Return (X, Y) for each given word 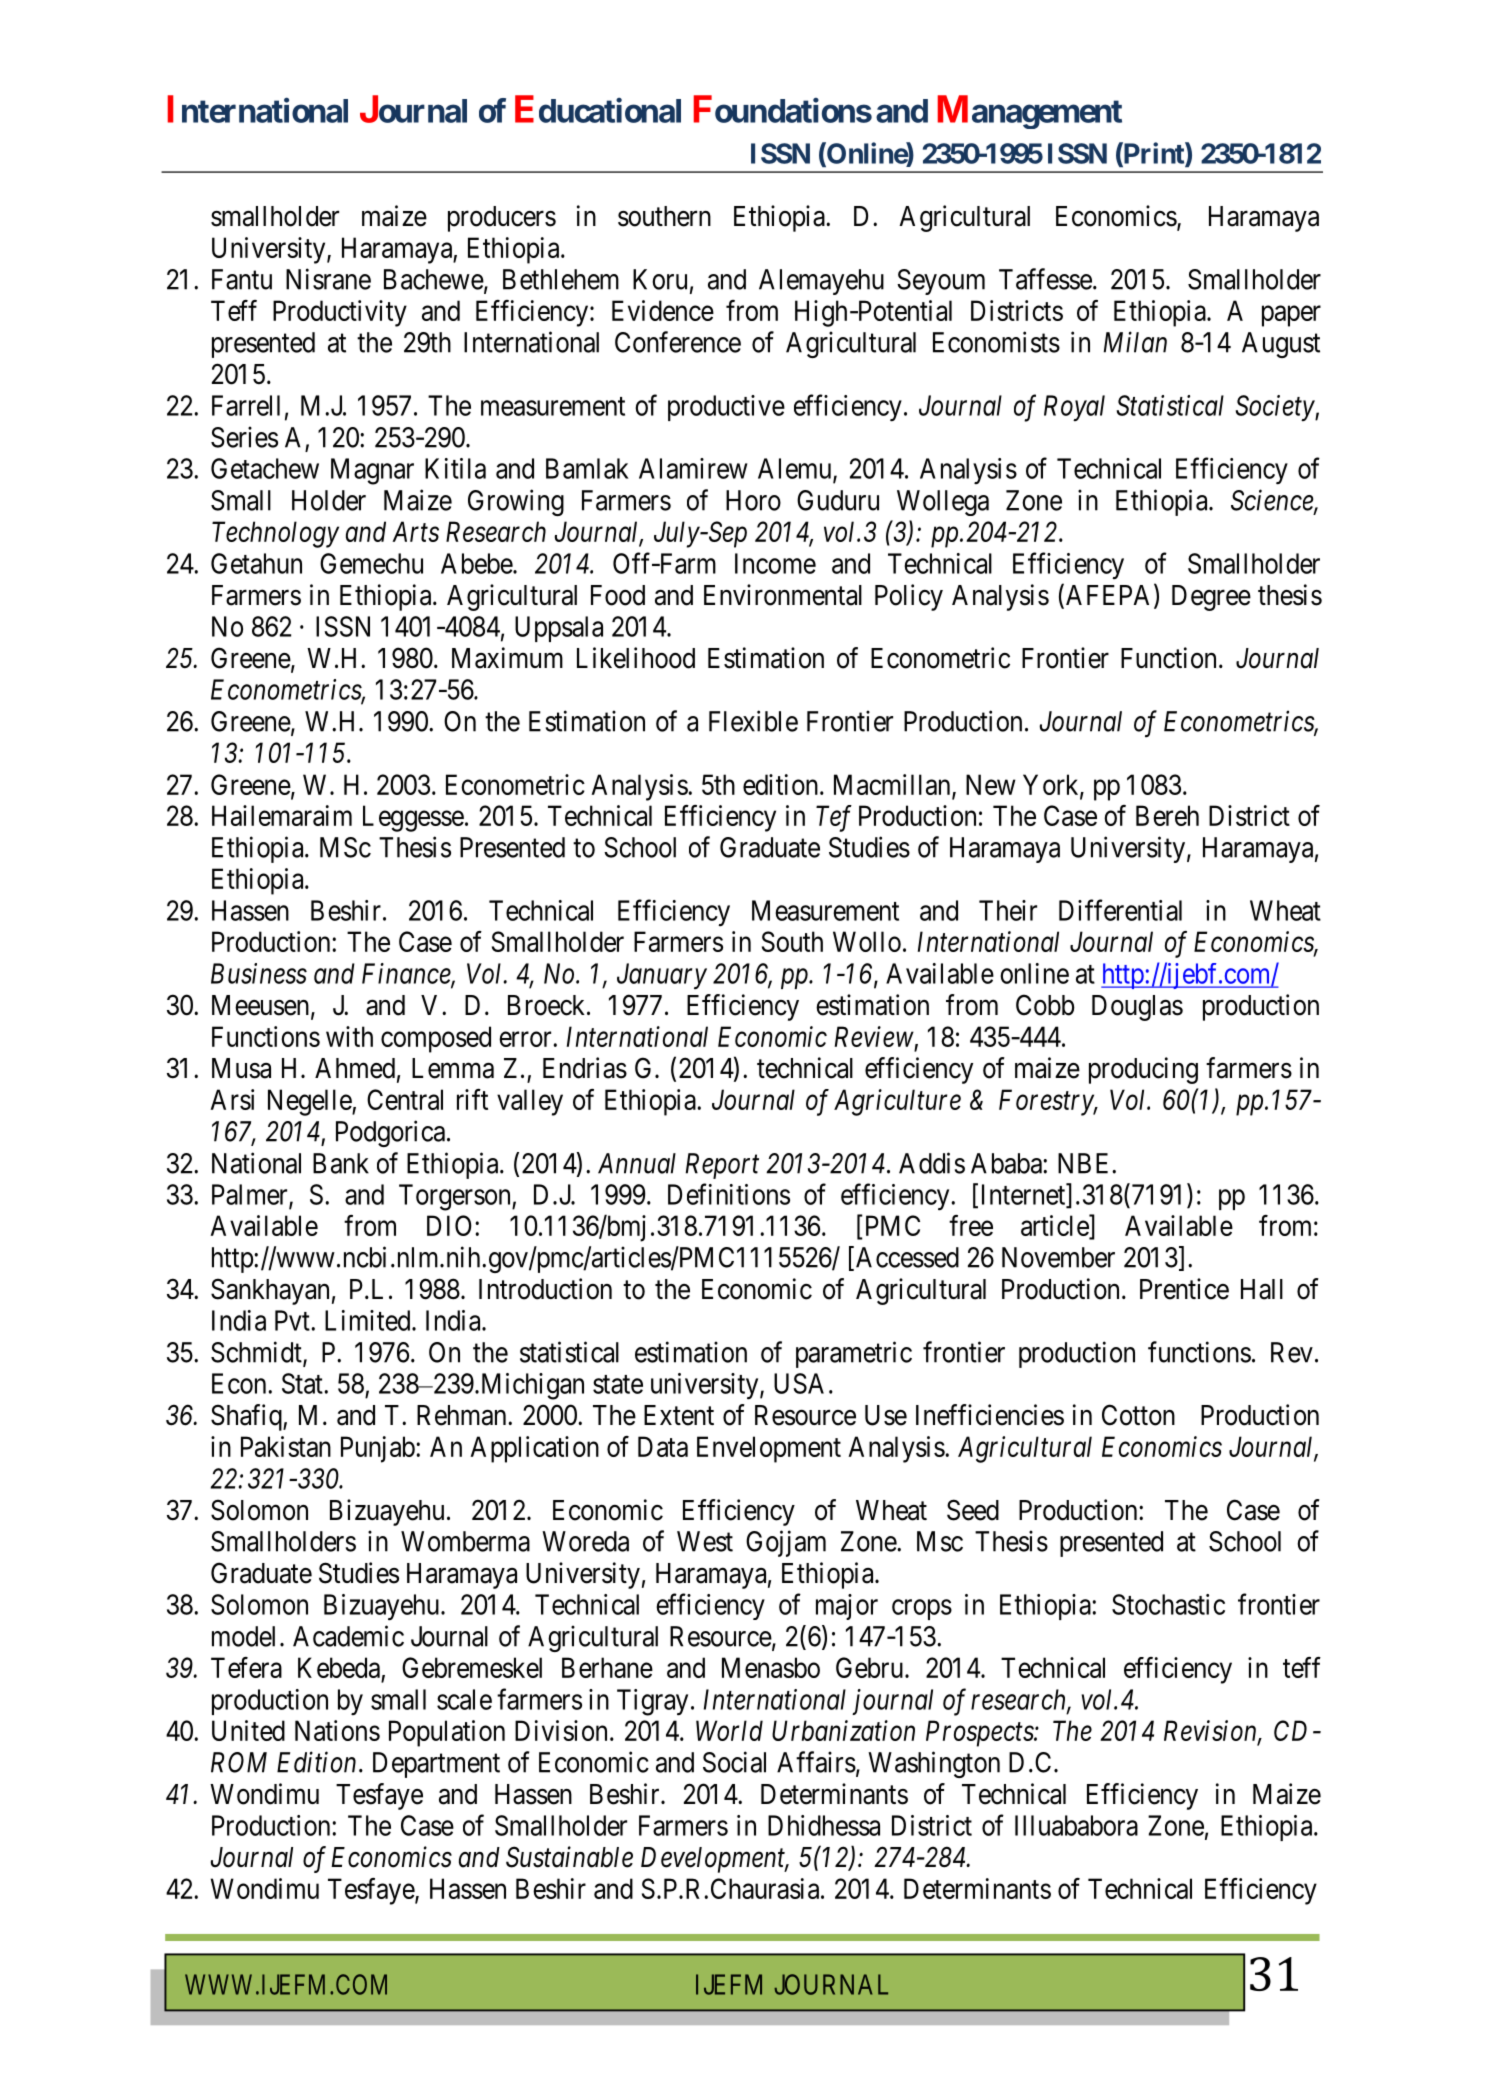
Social (734, 1762)
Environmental (783, 595)
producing (1143, 1070)
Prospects (980, 1733)
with (349, 1036)
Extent (679, 1415)
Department (436, 1765)
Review (874, 1036)
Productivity (340, 313)
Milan (1135, 342)
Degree (1211, 598)
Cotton (1138, 1415)
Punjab (378, 1449)
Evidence (663, 310)
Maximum (507, 658)
